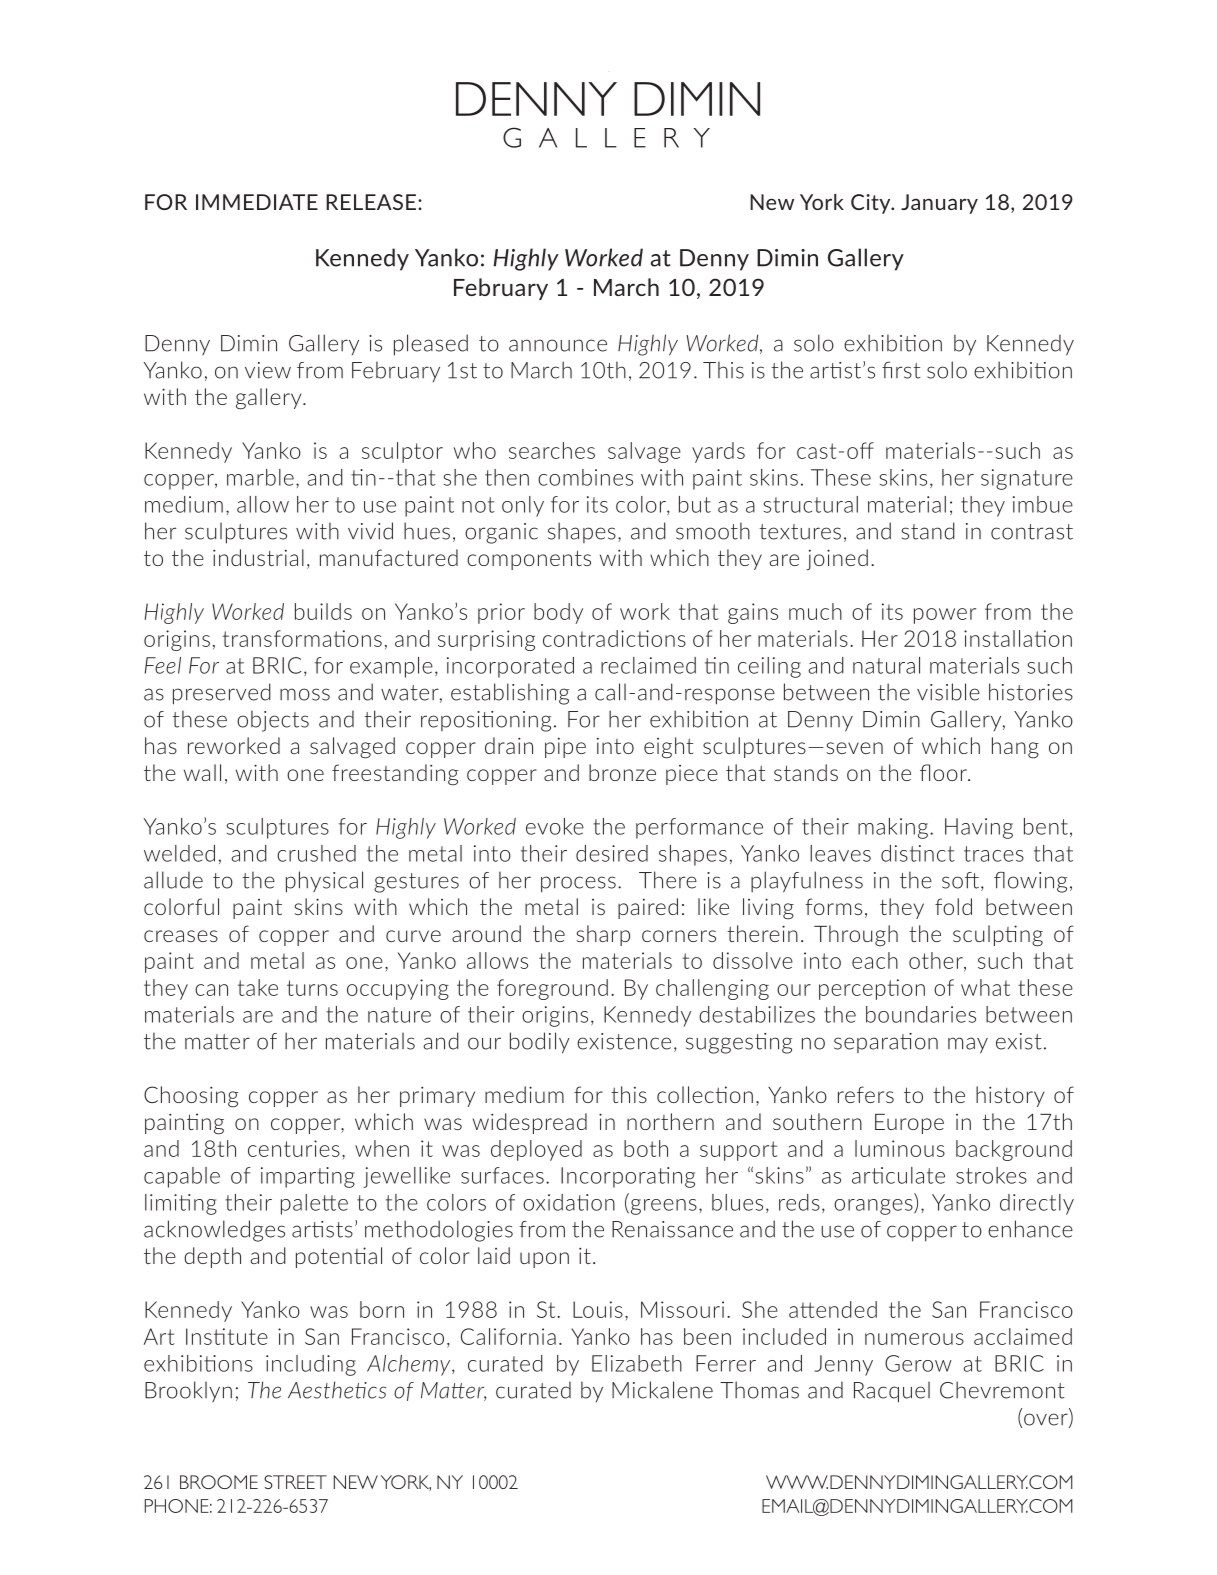  What do you see at coordinates (968, 1045) in the screenshot?
I see `may` at bounding box center [968, 1045].
